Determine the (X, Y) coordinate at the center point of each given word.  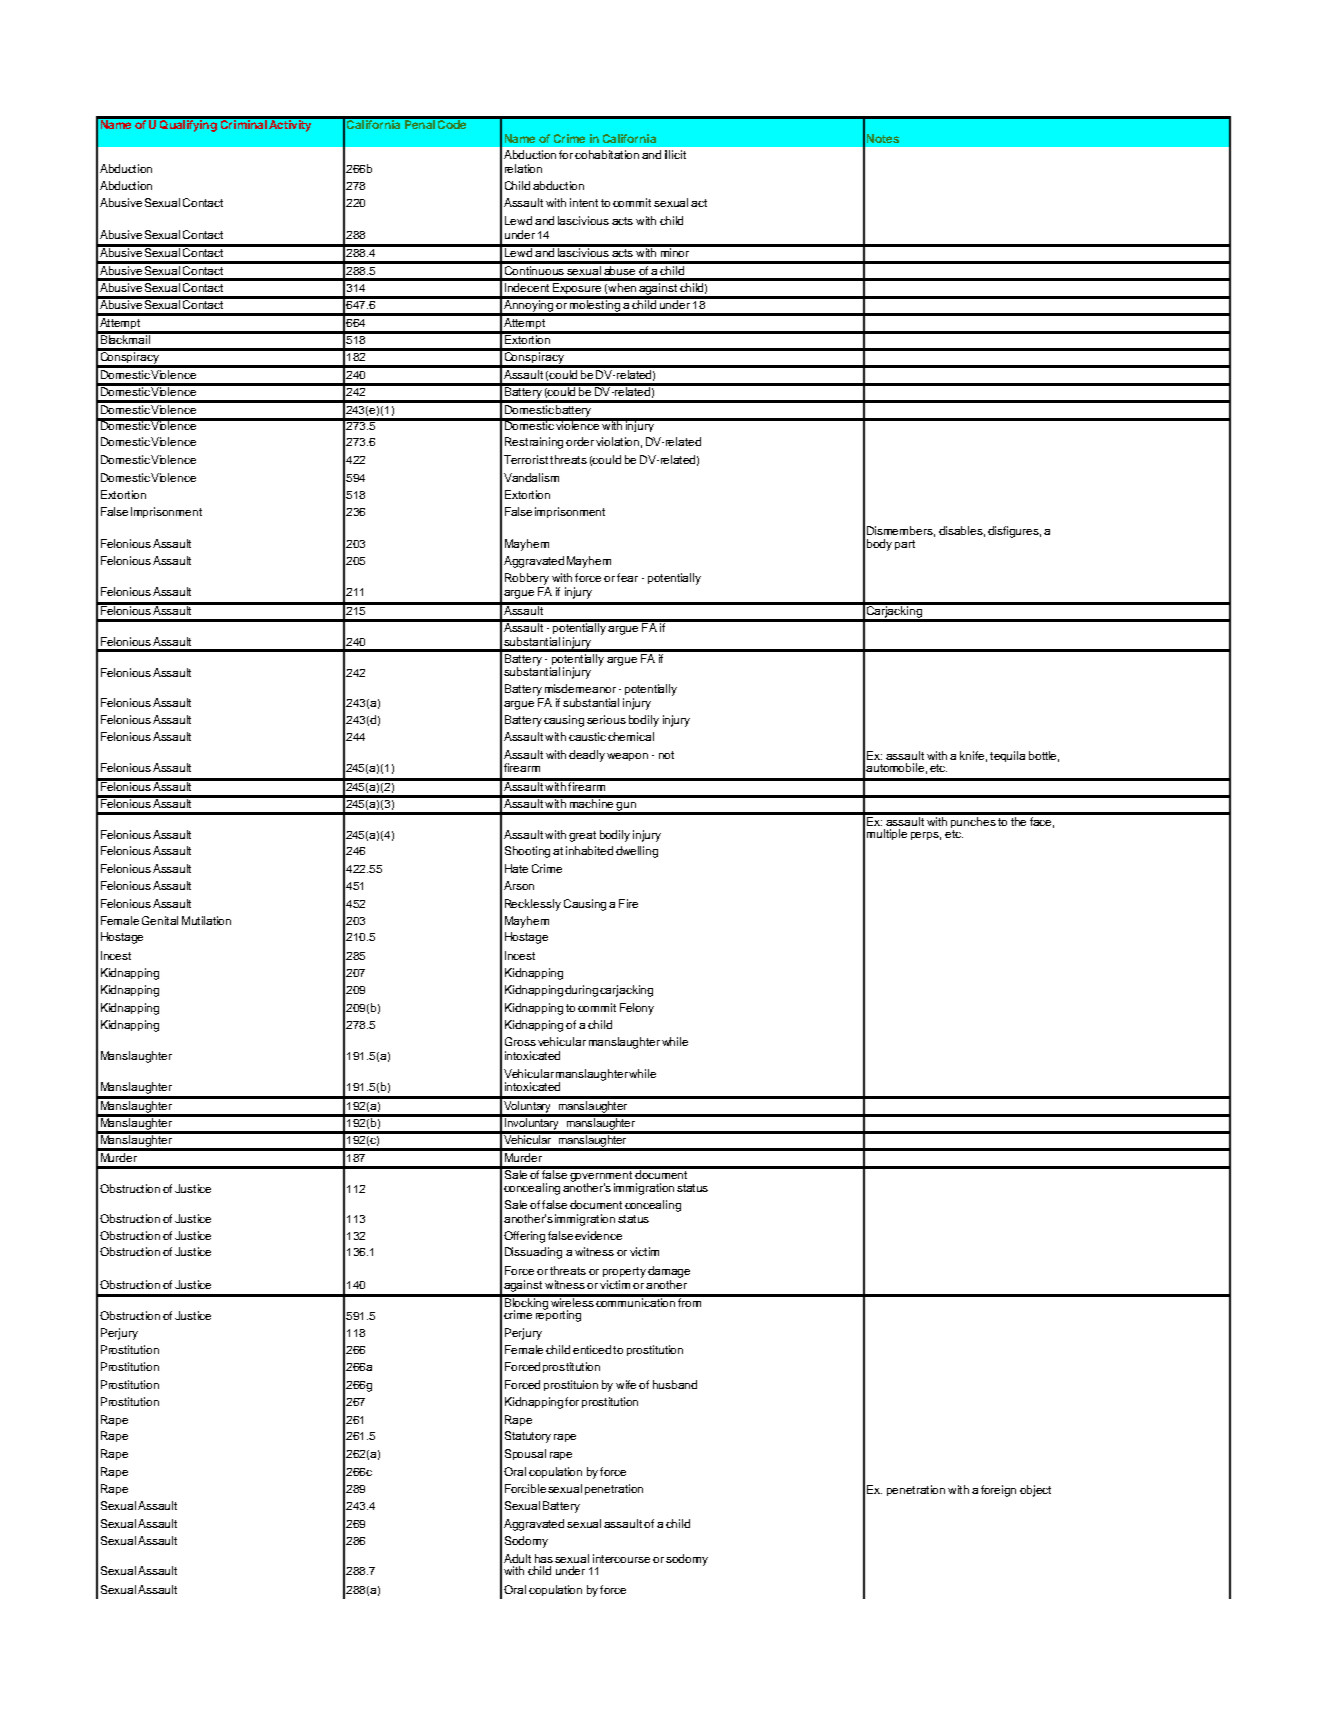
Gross (520, 1041)
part (905, 545)
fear (627, 577)
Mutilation (206, 920)
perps (926, 836)
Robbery (527, 579)
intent (584, 202)
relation (523, 168)
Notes (883, 138)
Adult (517, 1558)
